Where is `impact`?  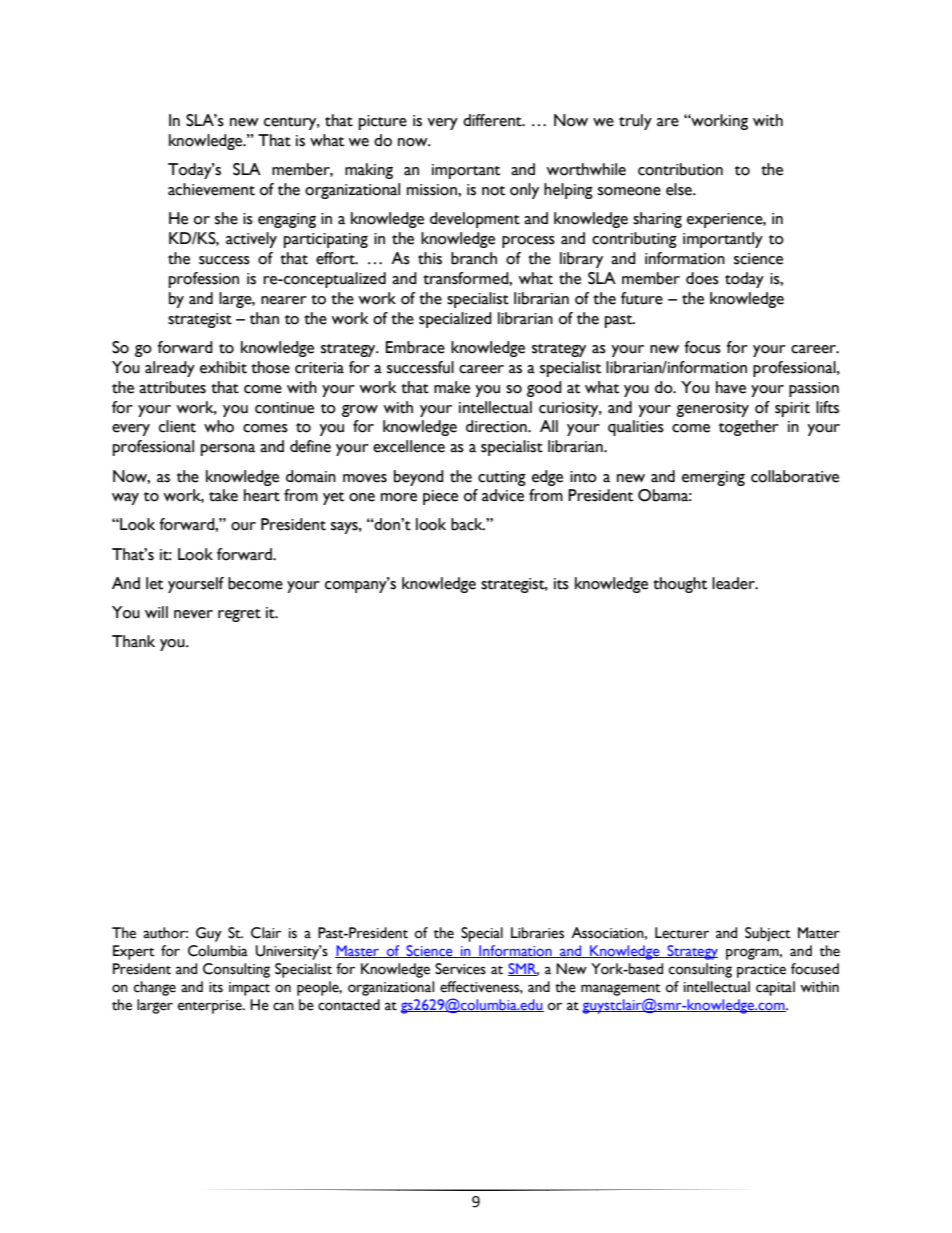
impact is located at coordinates (249, 989).
